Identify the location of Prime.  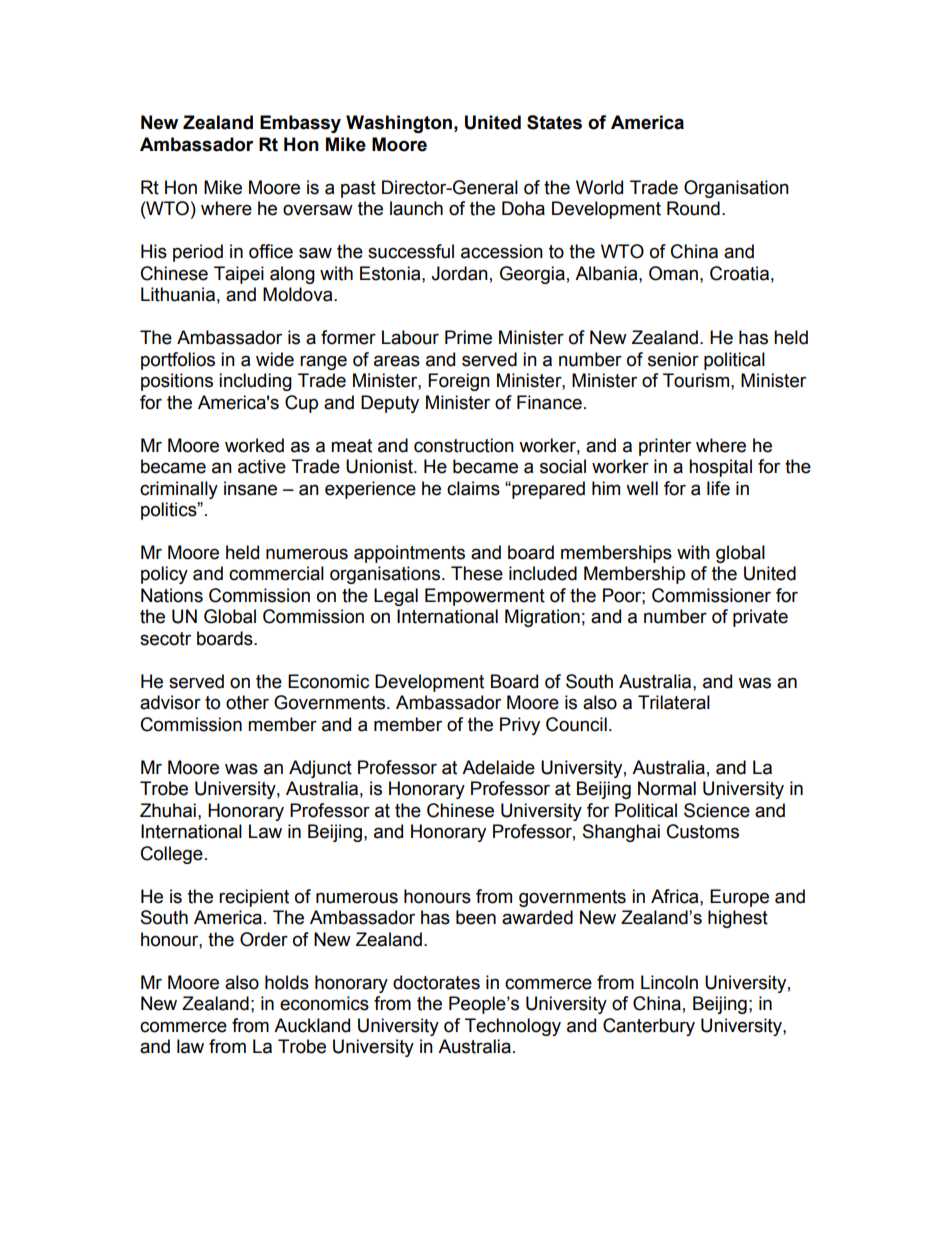
(468, 337).
